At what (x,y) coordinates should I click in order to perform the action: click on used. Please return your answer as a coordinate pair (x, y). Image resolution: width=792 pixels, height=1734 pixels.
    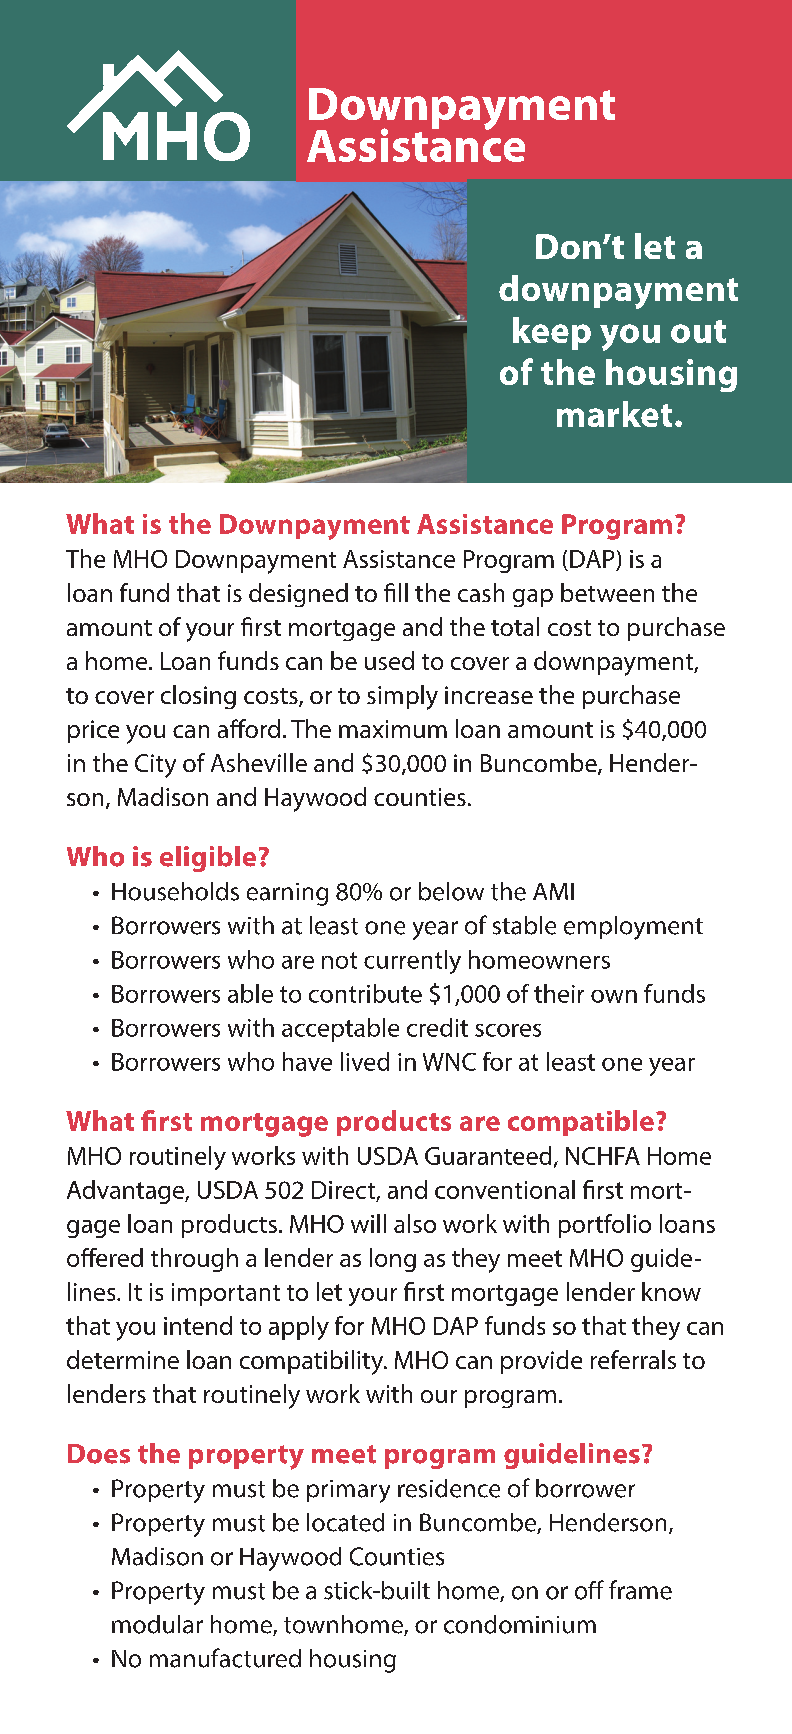
    Looking at the image, I should click on (389, 660).
